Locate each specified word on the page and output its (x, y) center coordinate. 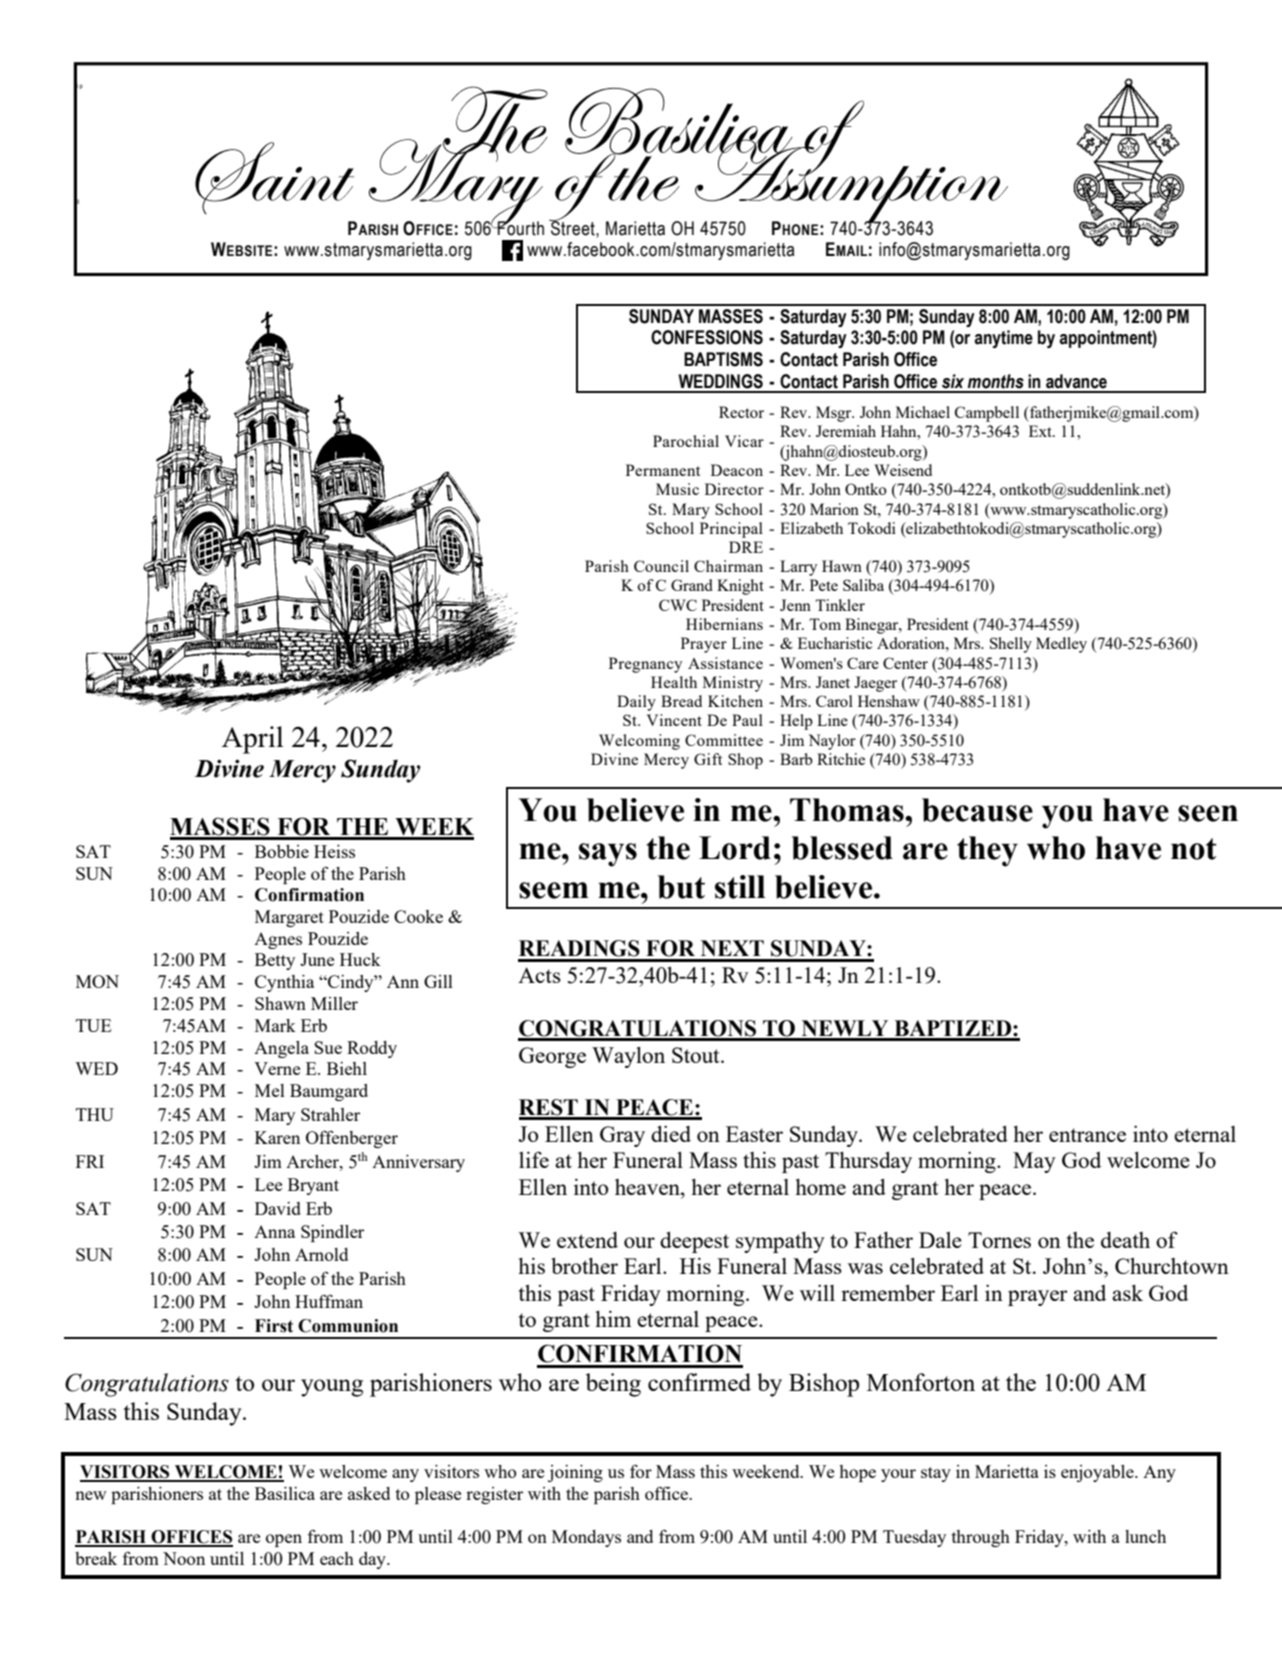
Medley (1061, 645)
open (284, 1540)
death (1125, 1240)
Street (573, 227)
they (987, 851)
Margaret (289, 918)
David (278, 1208)
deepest (694, 1242)
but (681, 887)
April (252, 740)
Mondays (586, 1538)
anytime (1003, 339)
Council (661, 566)
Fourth (520, 227)
